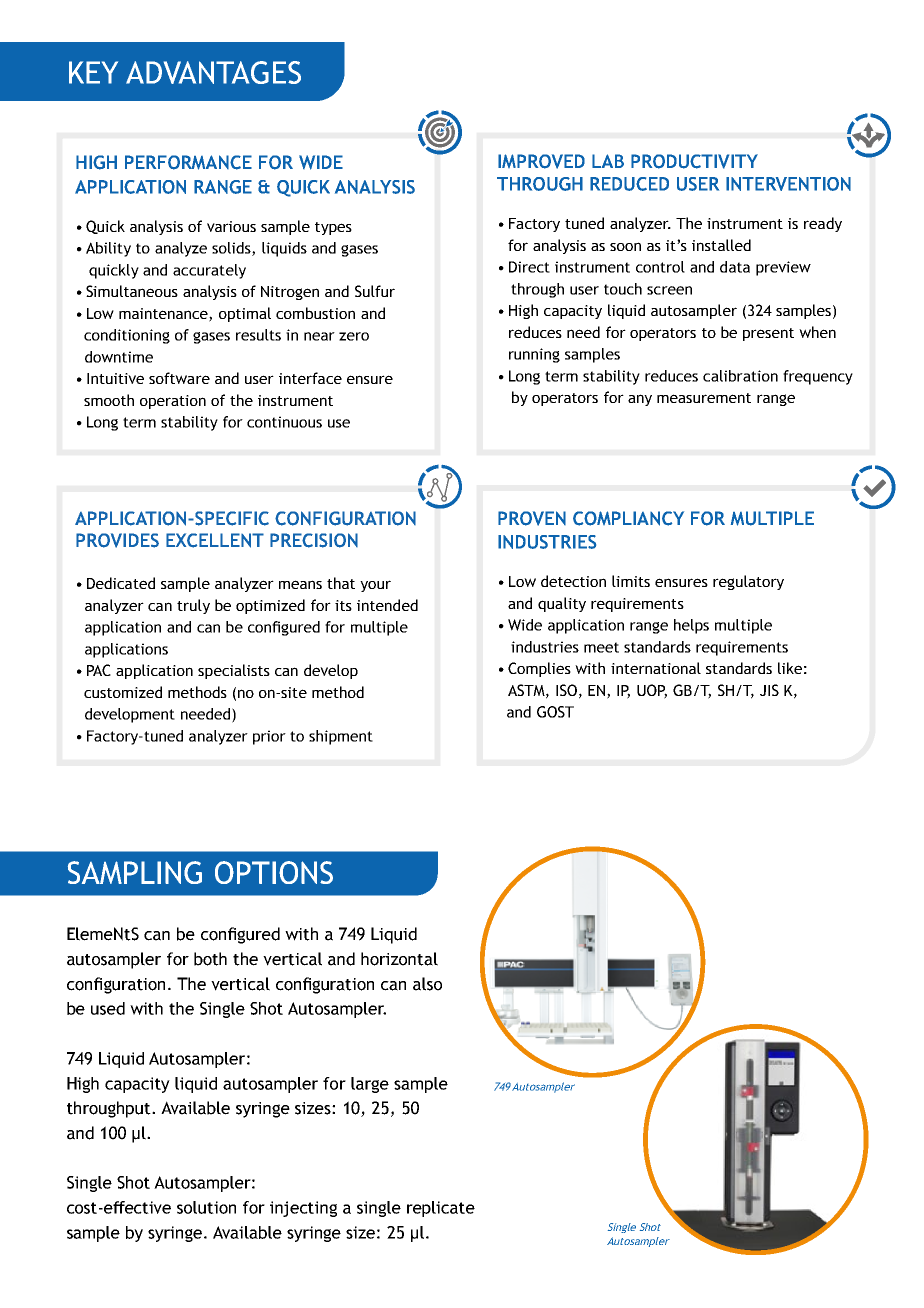 This screenshot has width=924, height=1308. I want to click on IMPROVED, so click(541, 161).
